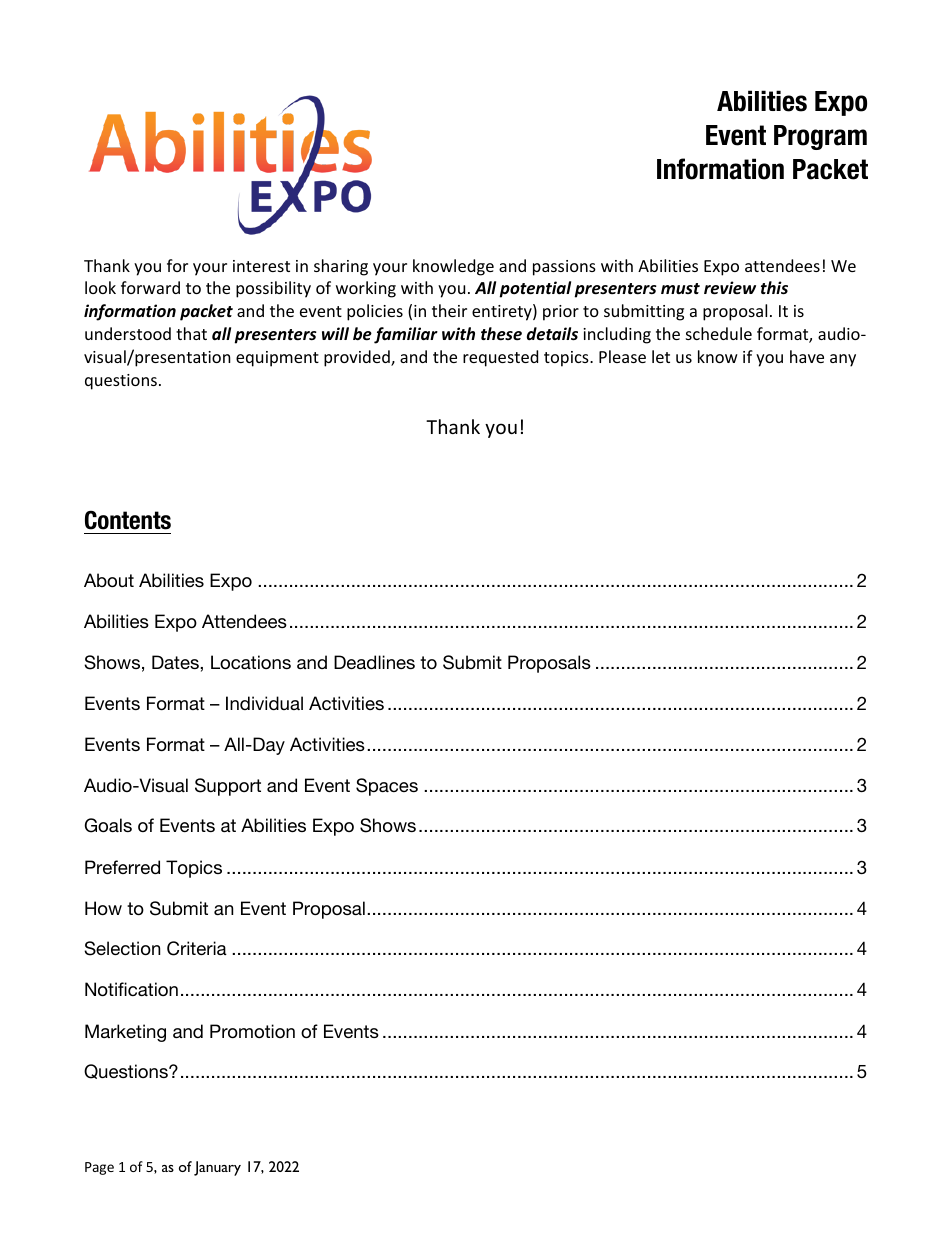  Describe the element at coordinates (252, 1031) in the screenshot. I see `Promotion` at that location.
